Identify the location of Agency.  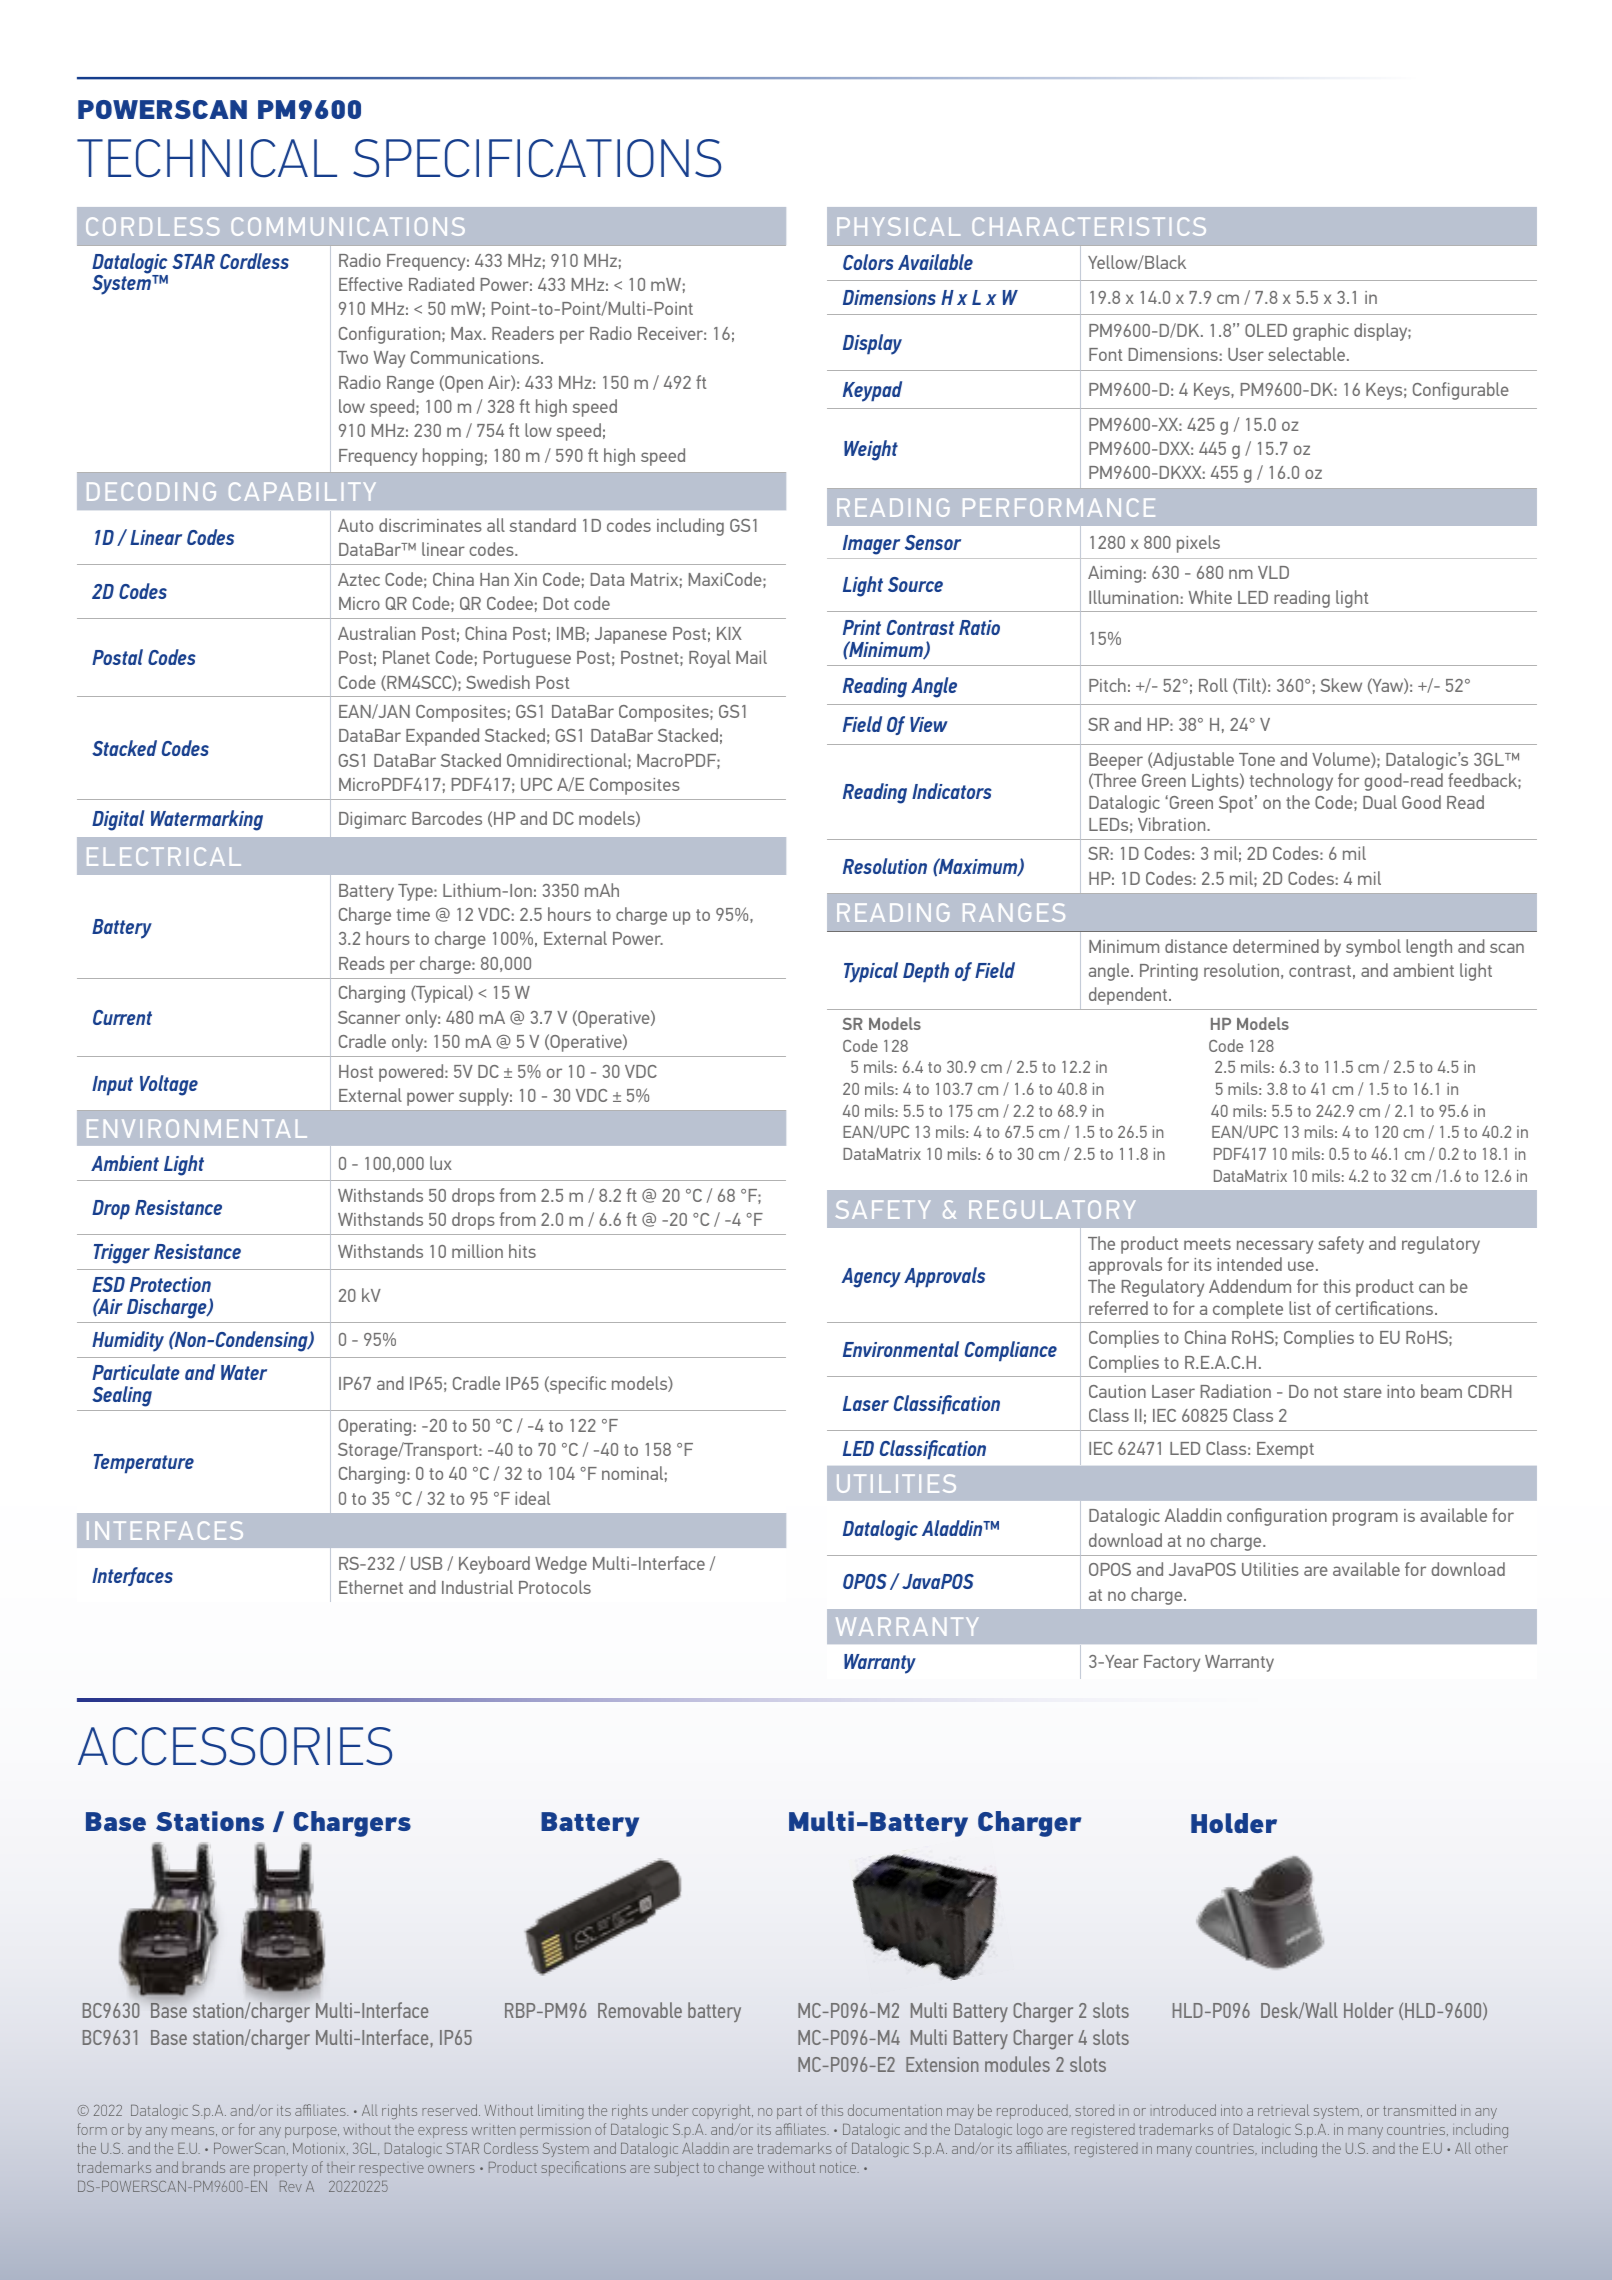
(871, 1278).
